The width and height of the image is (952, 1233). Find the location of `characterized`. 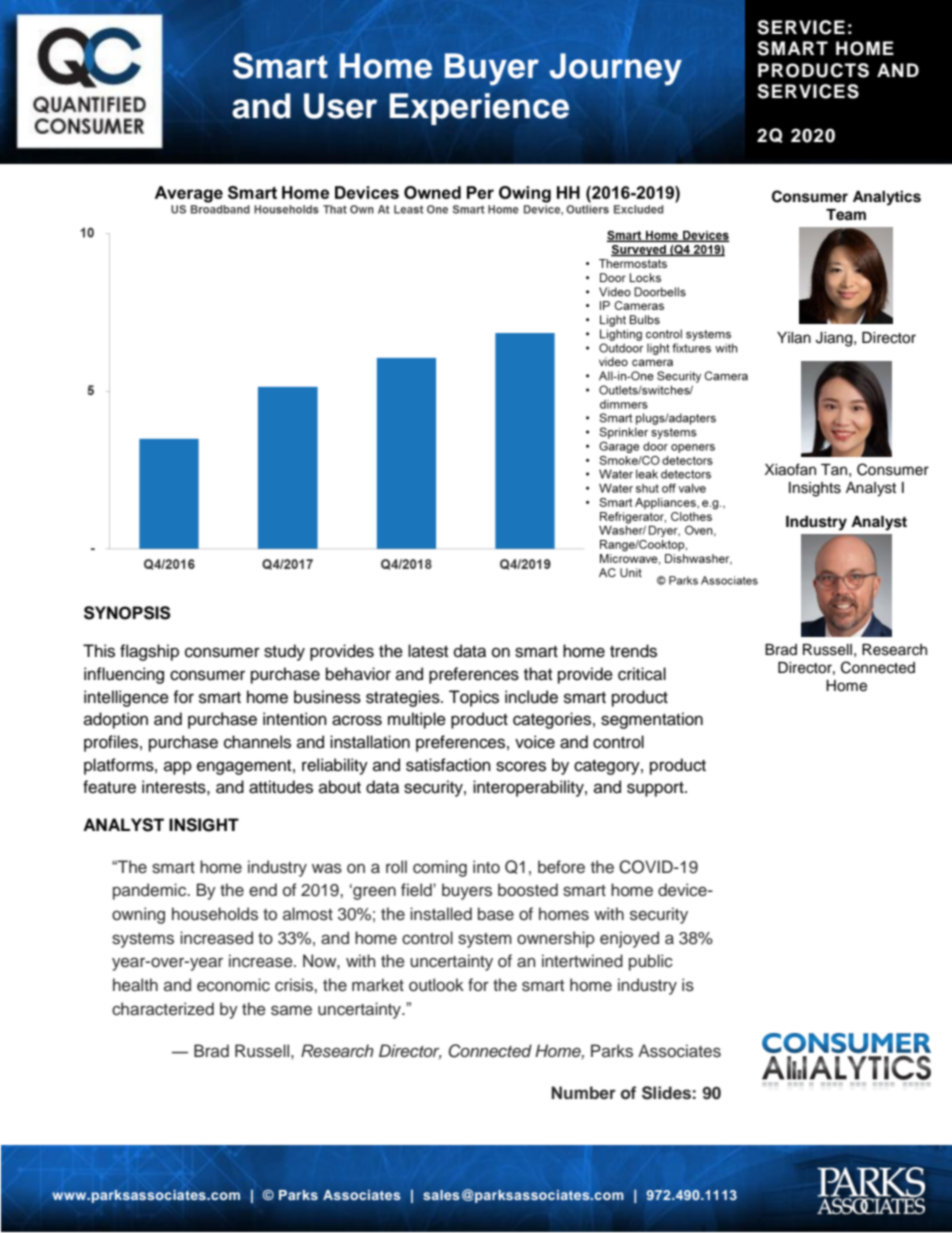

characterized is located at coordinates (163, 1009).
